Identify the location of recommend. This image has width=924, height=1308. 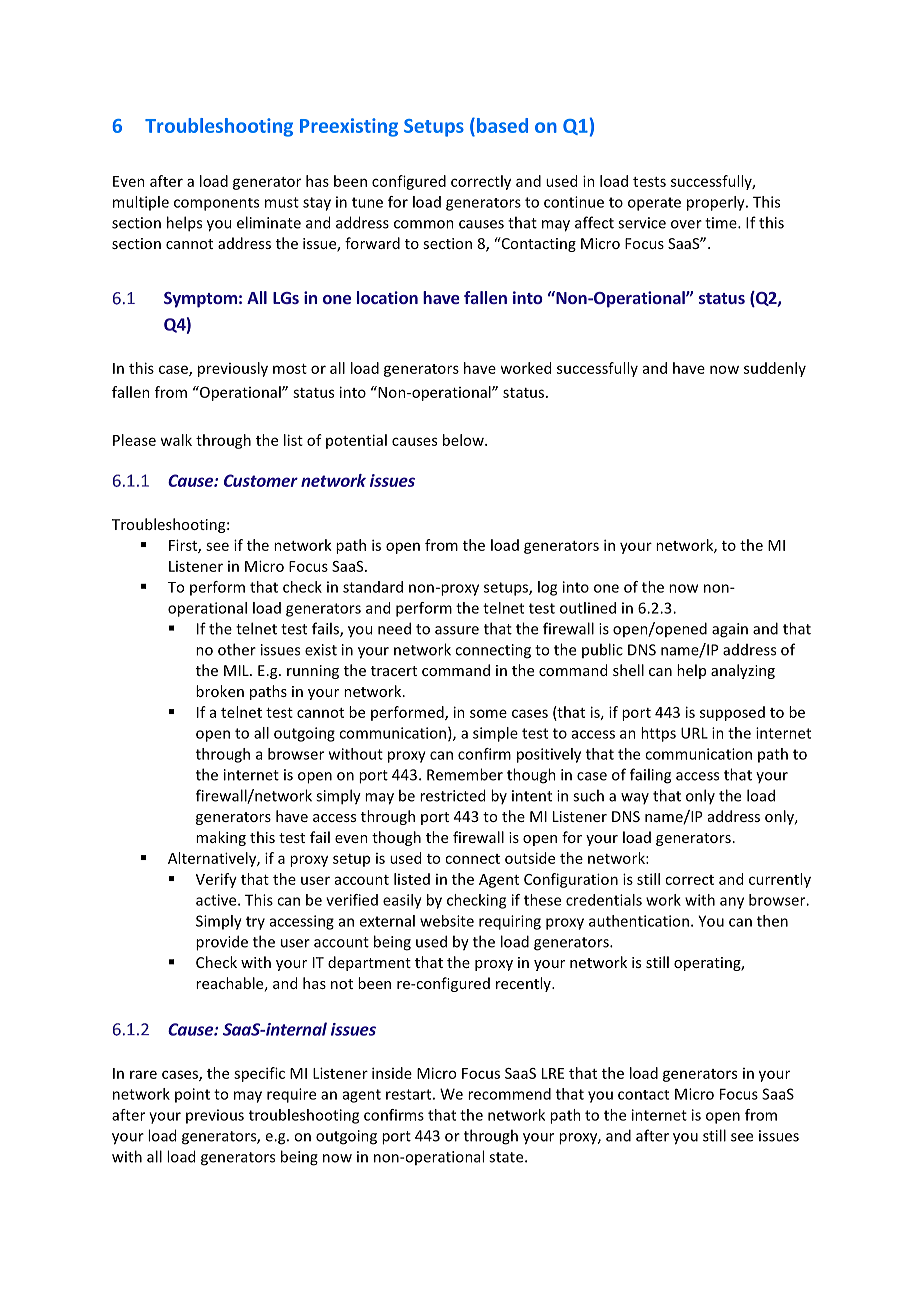
(509, 1094).
